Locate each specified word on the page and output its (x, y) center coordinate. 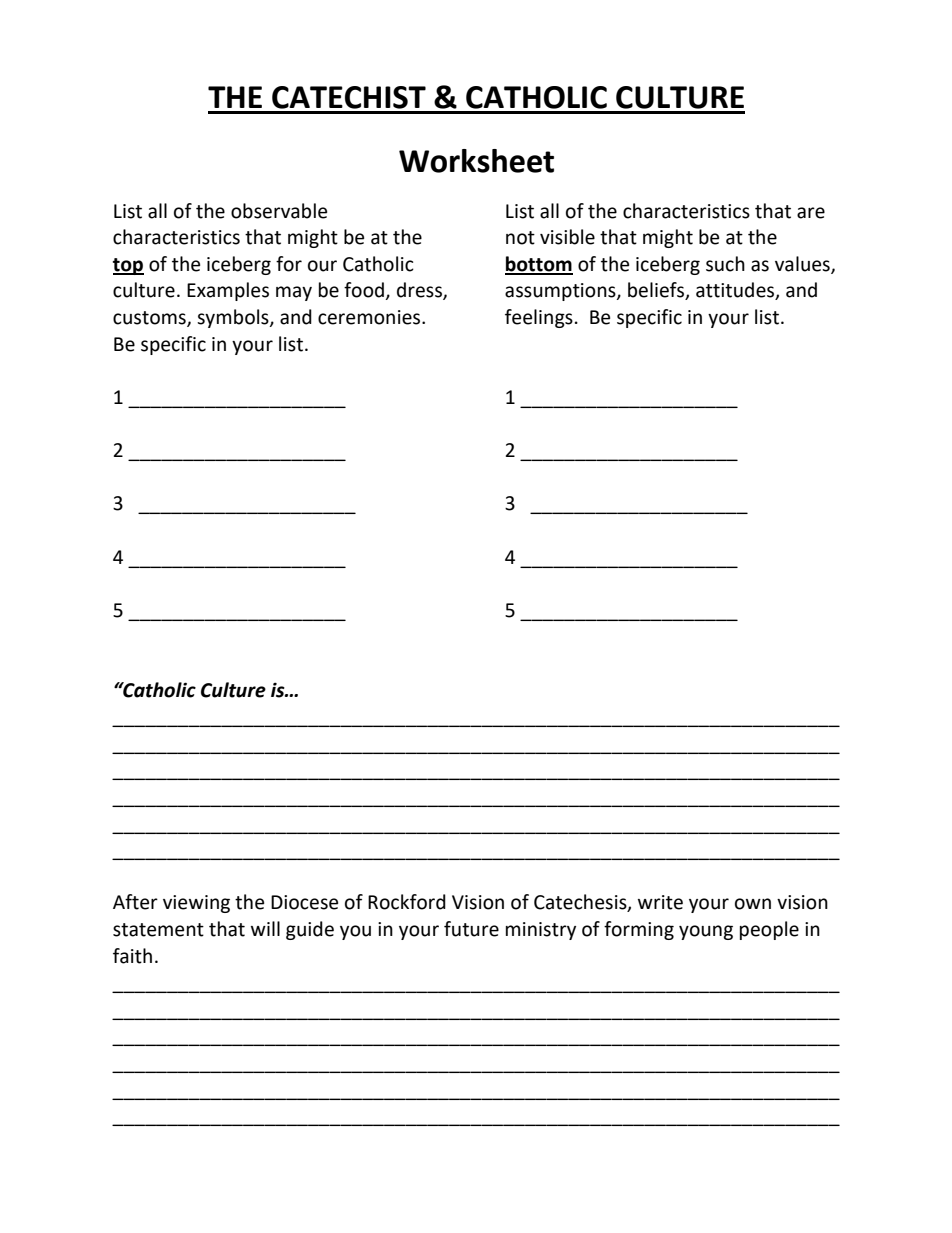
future (471, 929)
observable (279, 211)
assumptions (561, 292)
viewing (196, 904)
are (811, 213)
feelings (539, 318)
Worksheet (476, 161)
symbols (234, 318)
